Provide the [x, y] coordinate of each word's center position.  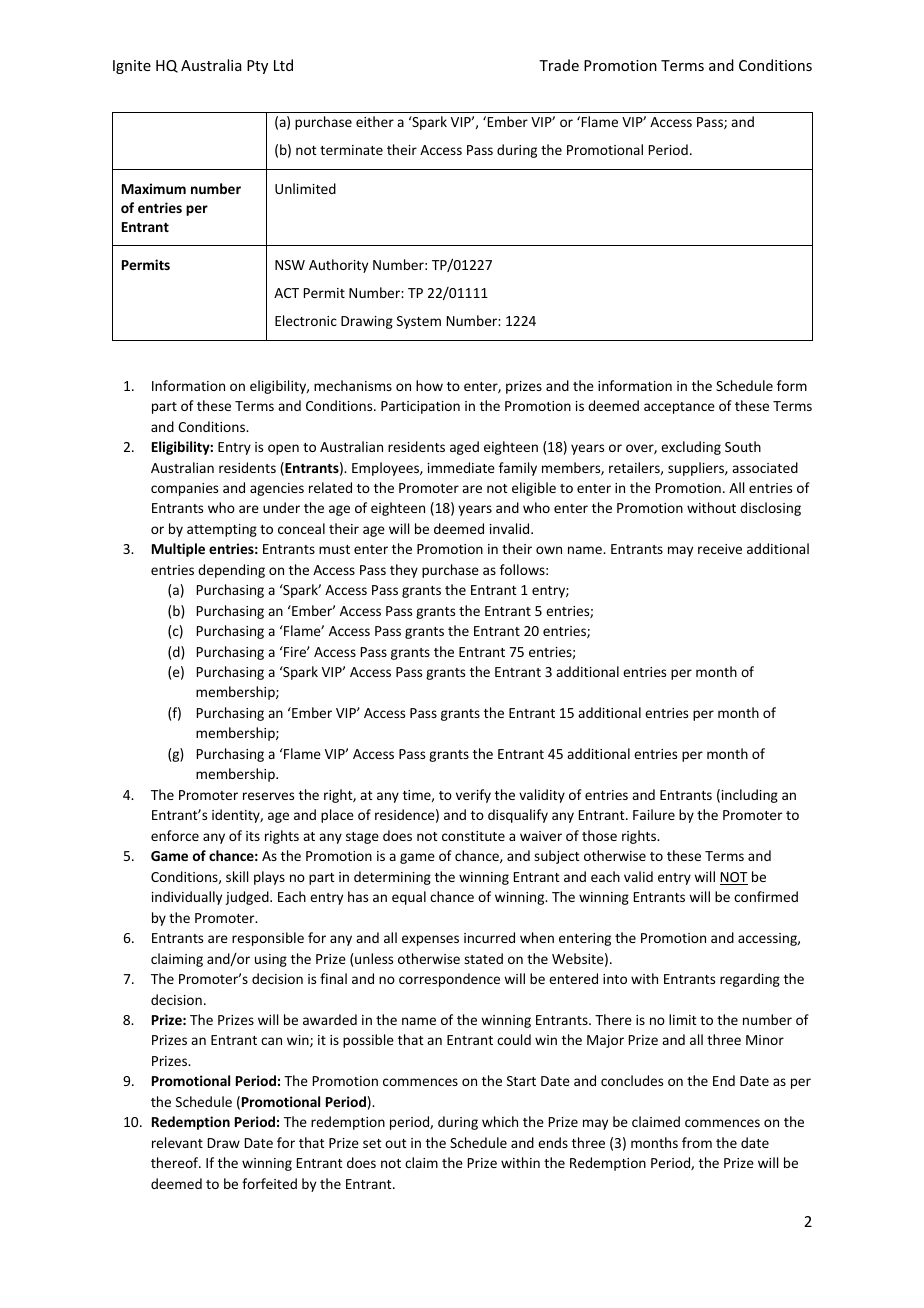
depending [231, 571]
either [375, 121]
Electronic [306, 320]
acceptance [679, 408]
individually [187, 898]
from [697, 1142]
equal [409, 898]
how [429, 385]
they [404, 571]
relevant [177, 1142]
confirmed [766, 896]
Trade [559, 65]
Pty [257, 67]
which [500, 1121]
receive [720, 549]
